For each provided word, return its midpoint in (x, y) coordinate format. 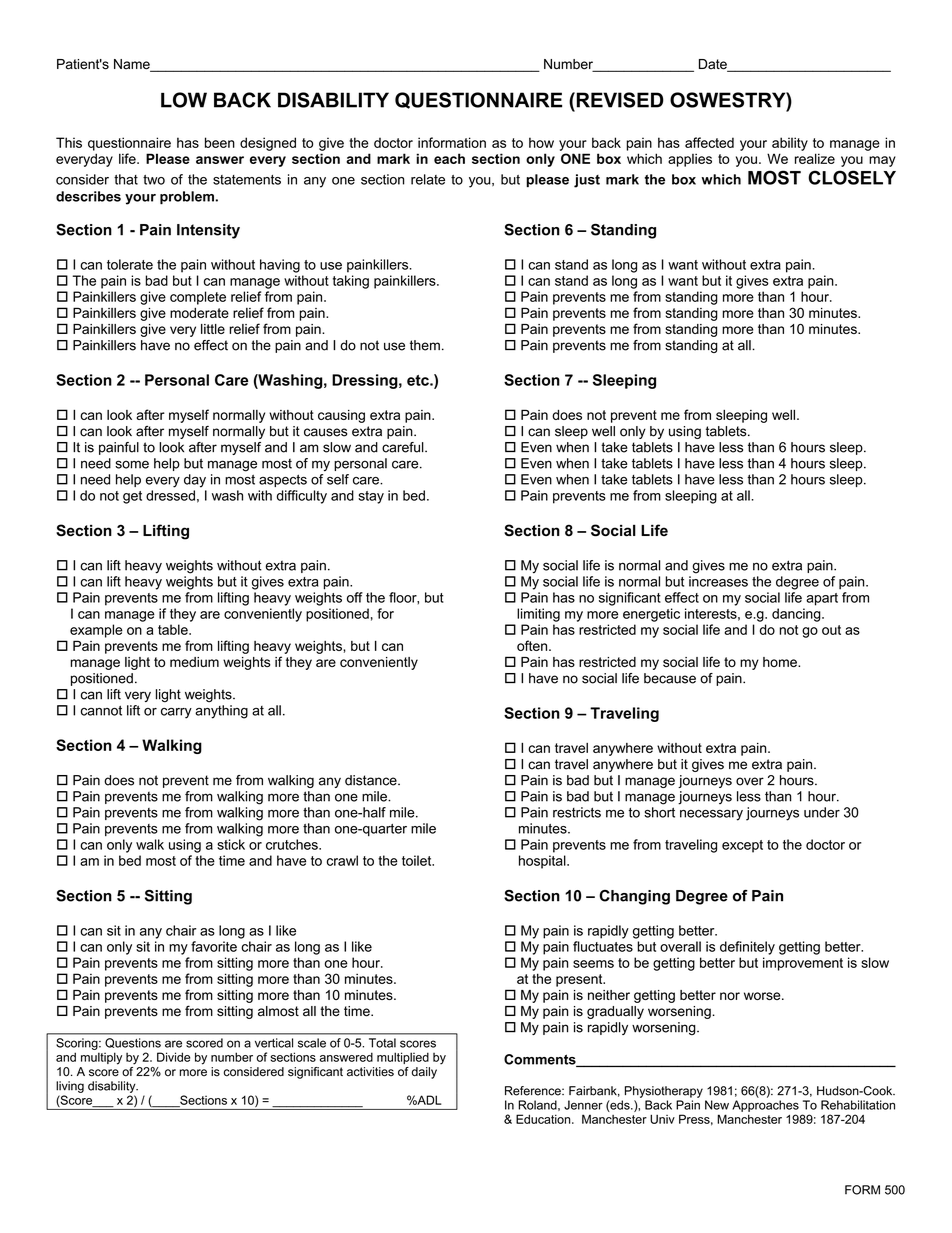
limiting (538, 615)
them (425, 345)
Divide (173, 1057)
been (220, 142)
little (213, 329)
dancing (797, 615)
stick (231, 844)
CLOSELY (852, 177)
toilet (418, 860)
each (449, 158)
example (96, 631)
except (742, 846)
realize (815, 158)
